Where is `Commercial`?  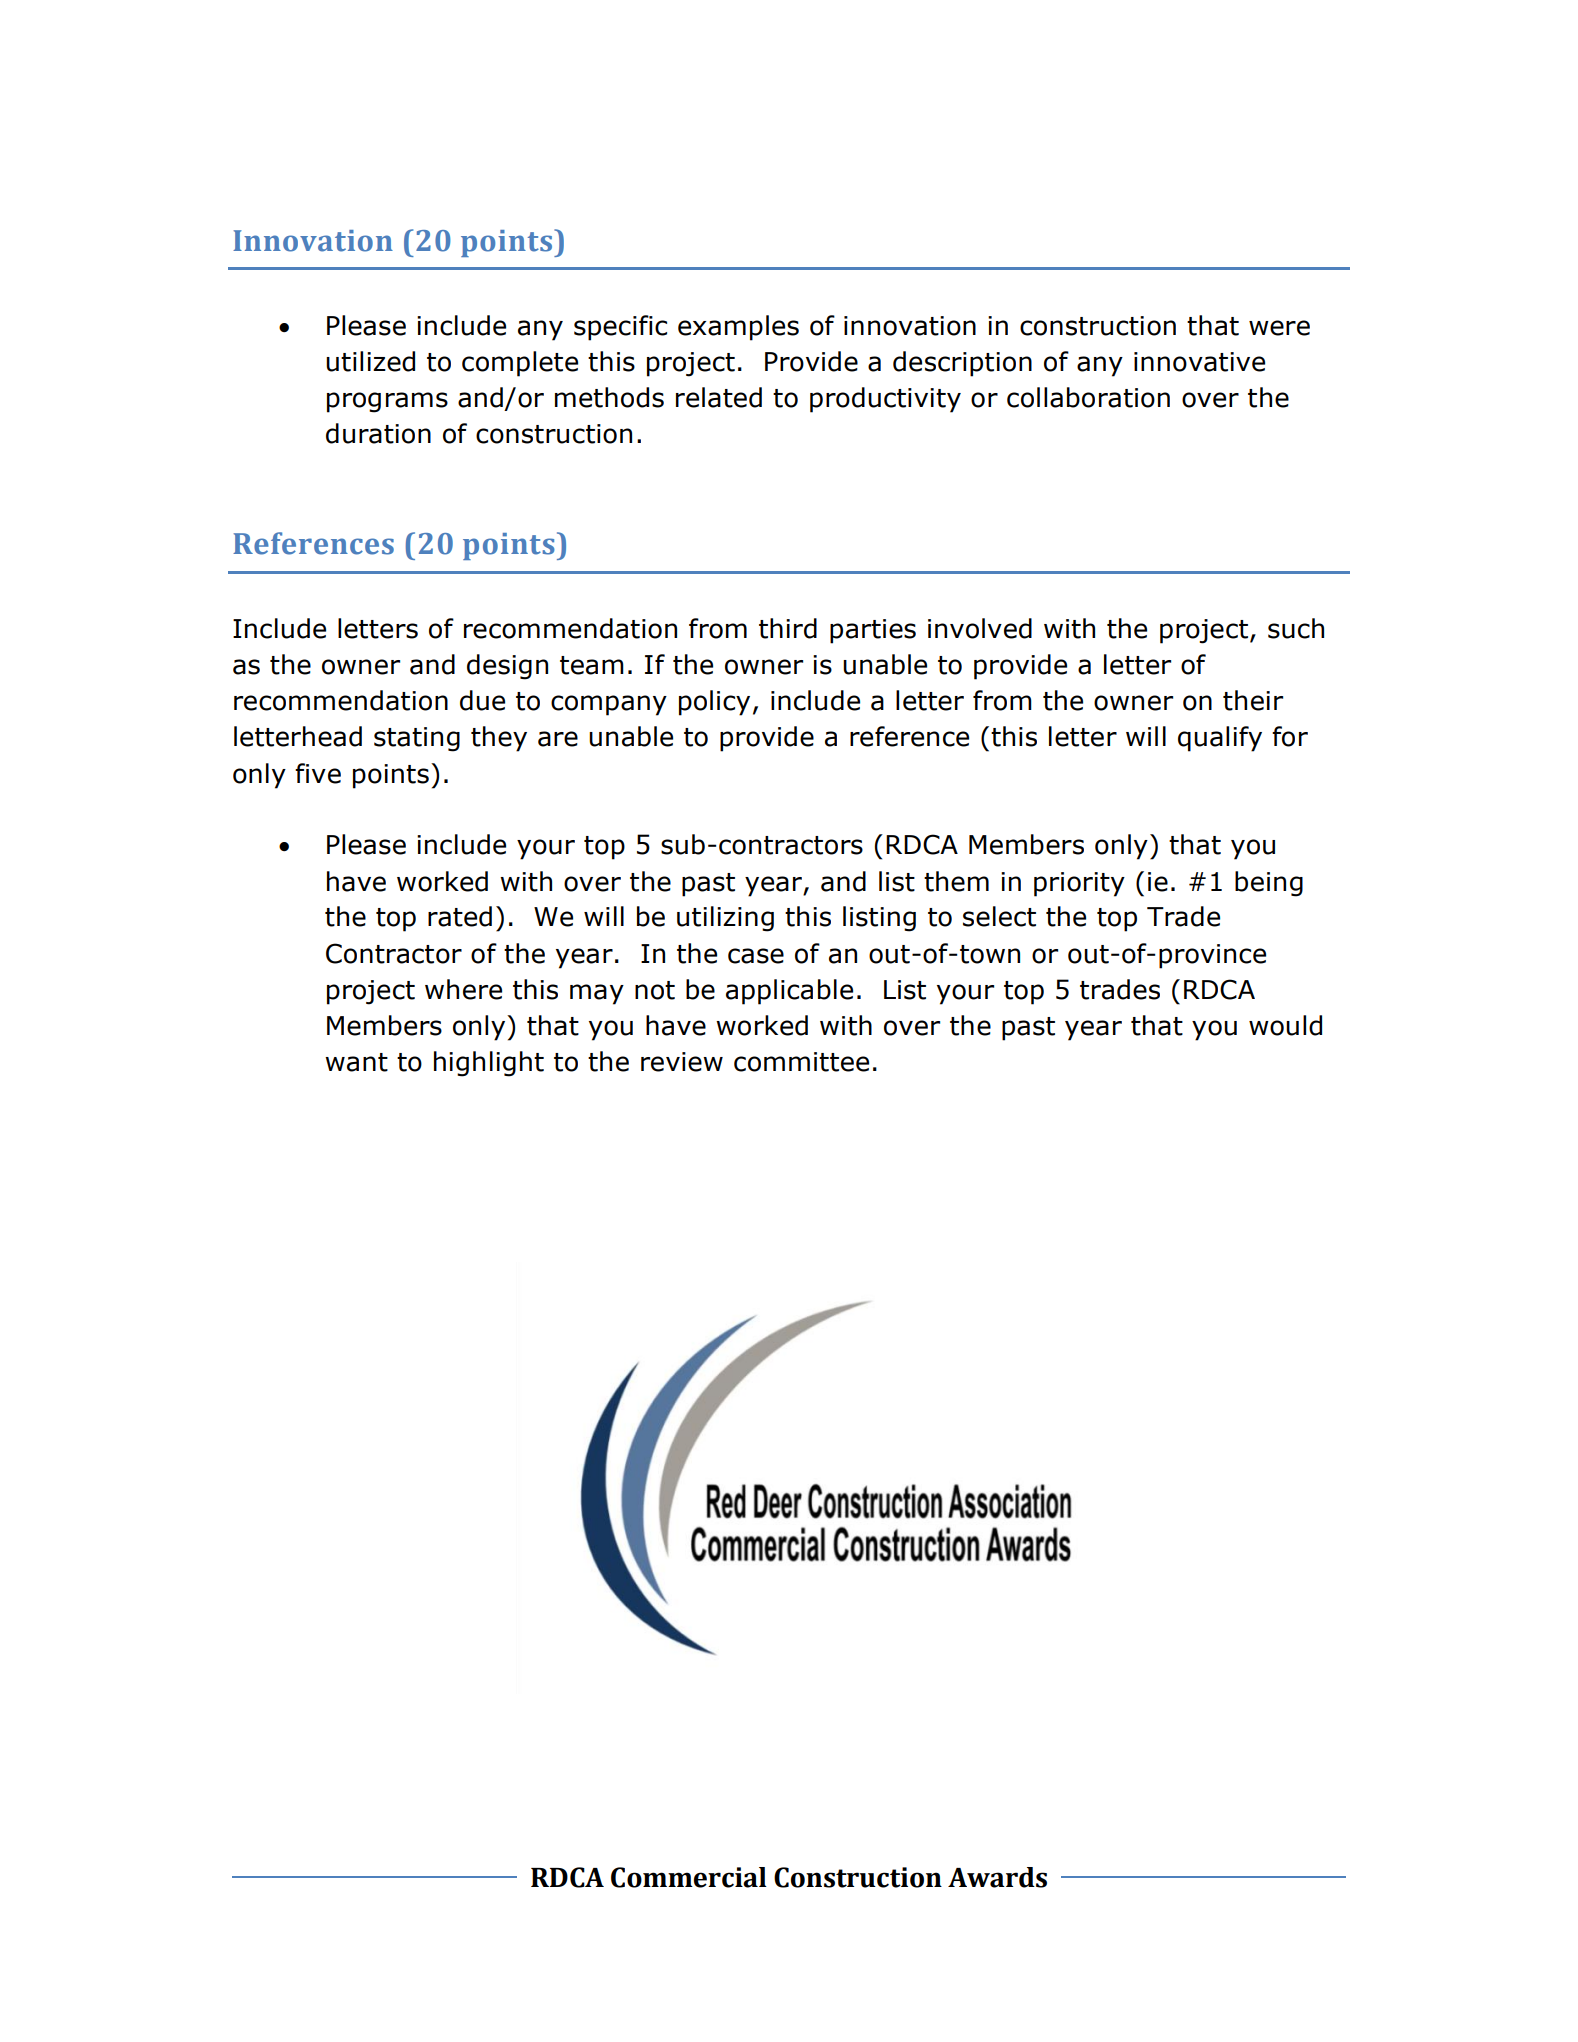 Commercial is located at coordinates (689, 1877).
